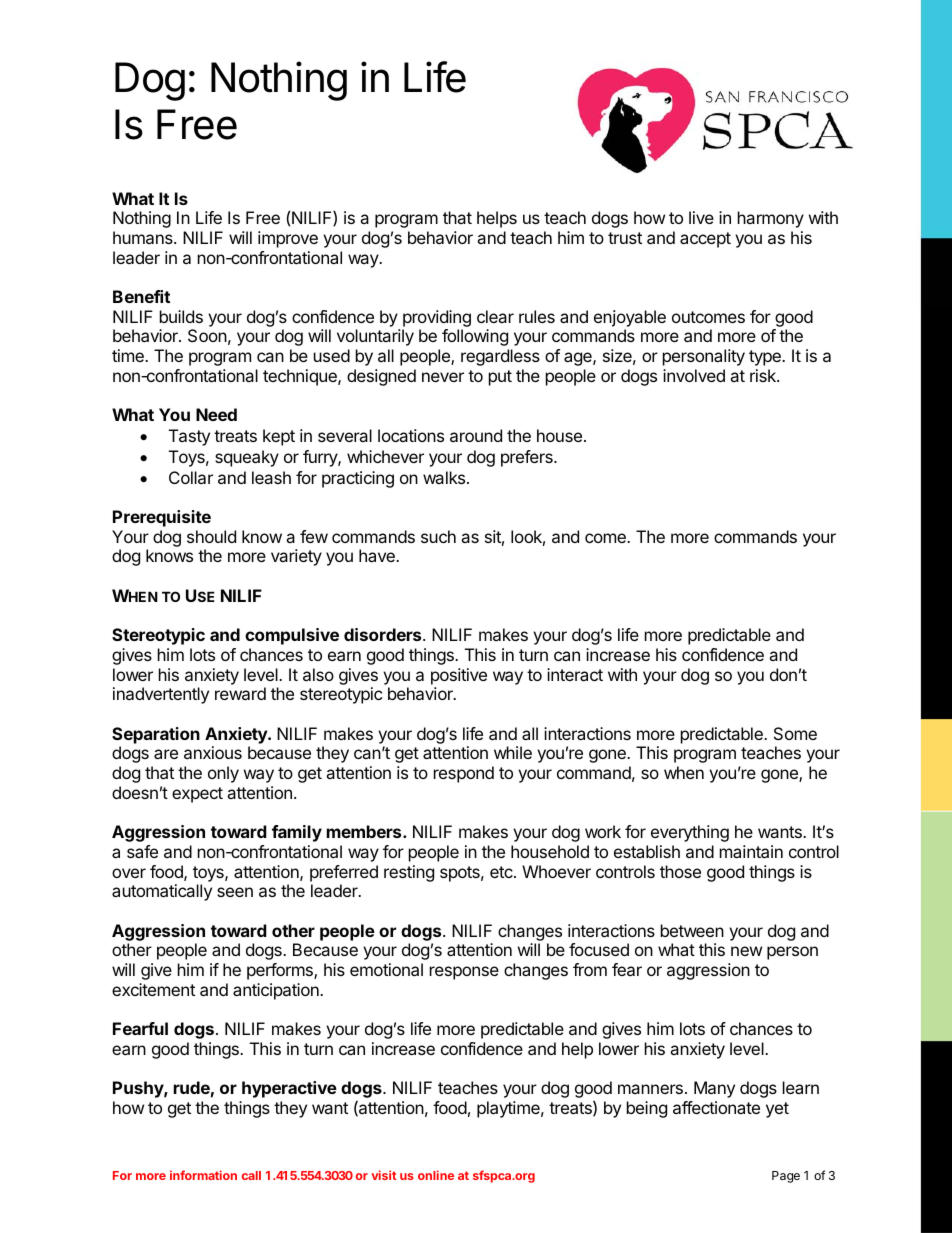  Describe the element at coordinates (144, 237) in the screenshot. I see `humans` at that location.
